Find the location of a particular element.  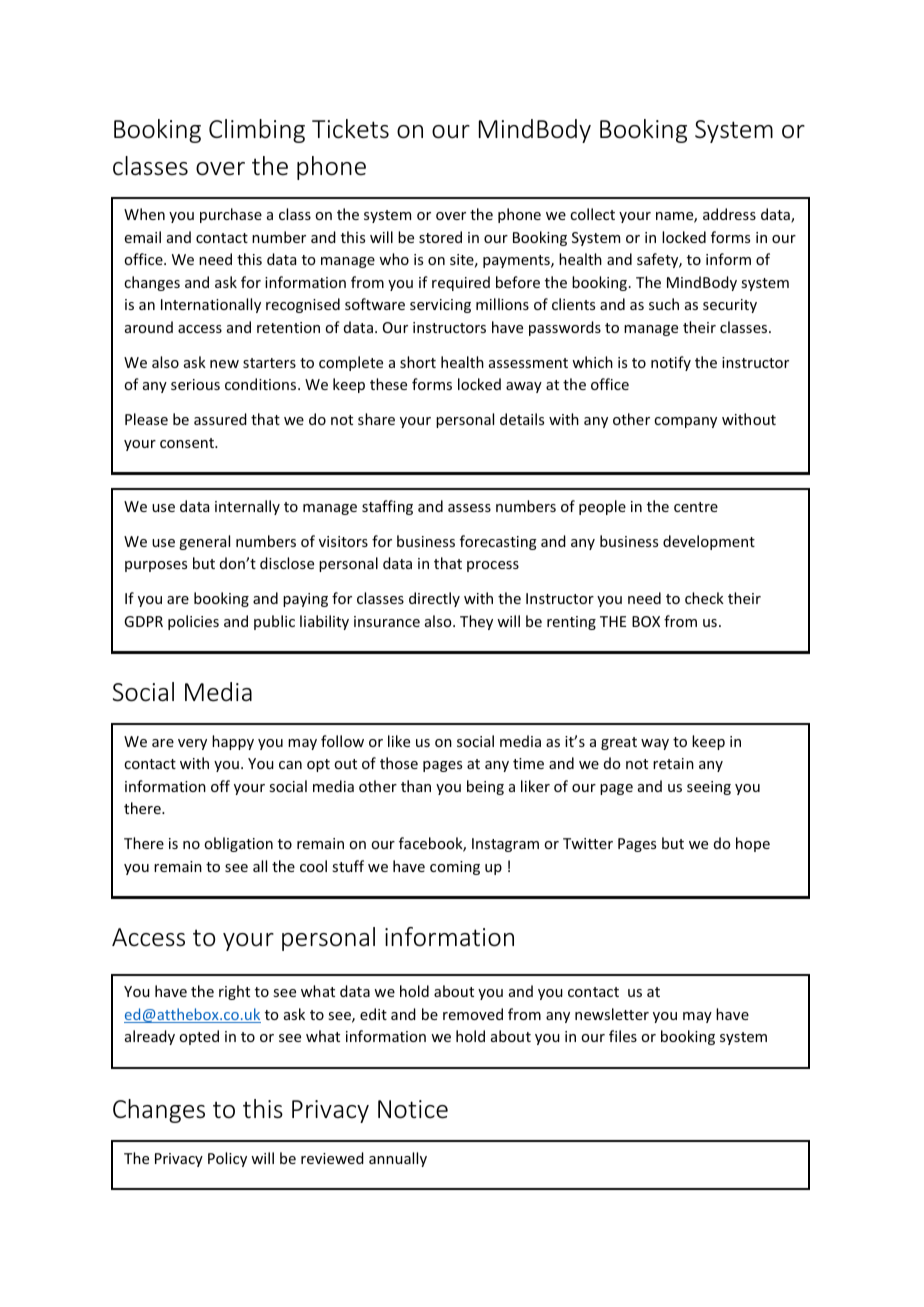

internally is located at coordinates (247, 507).
